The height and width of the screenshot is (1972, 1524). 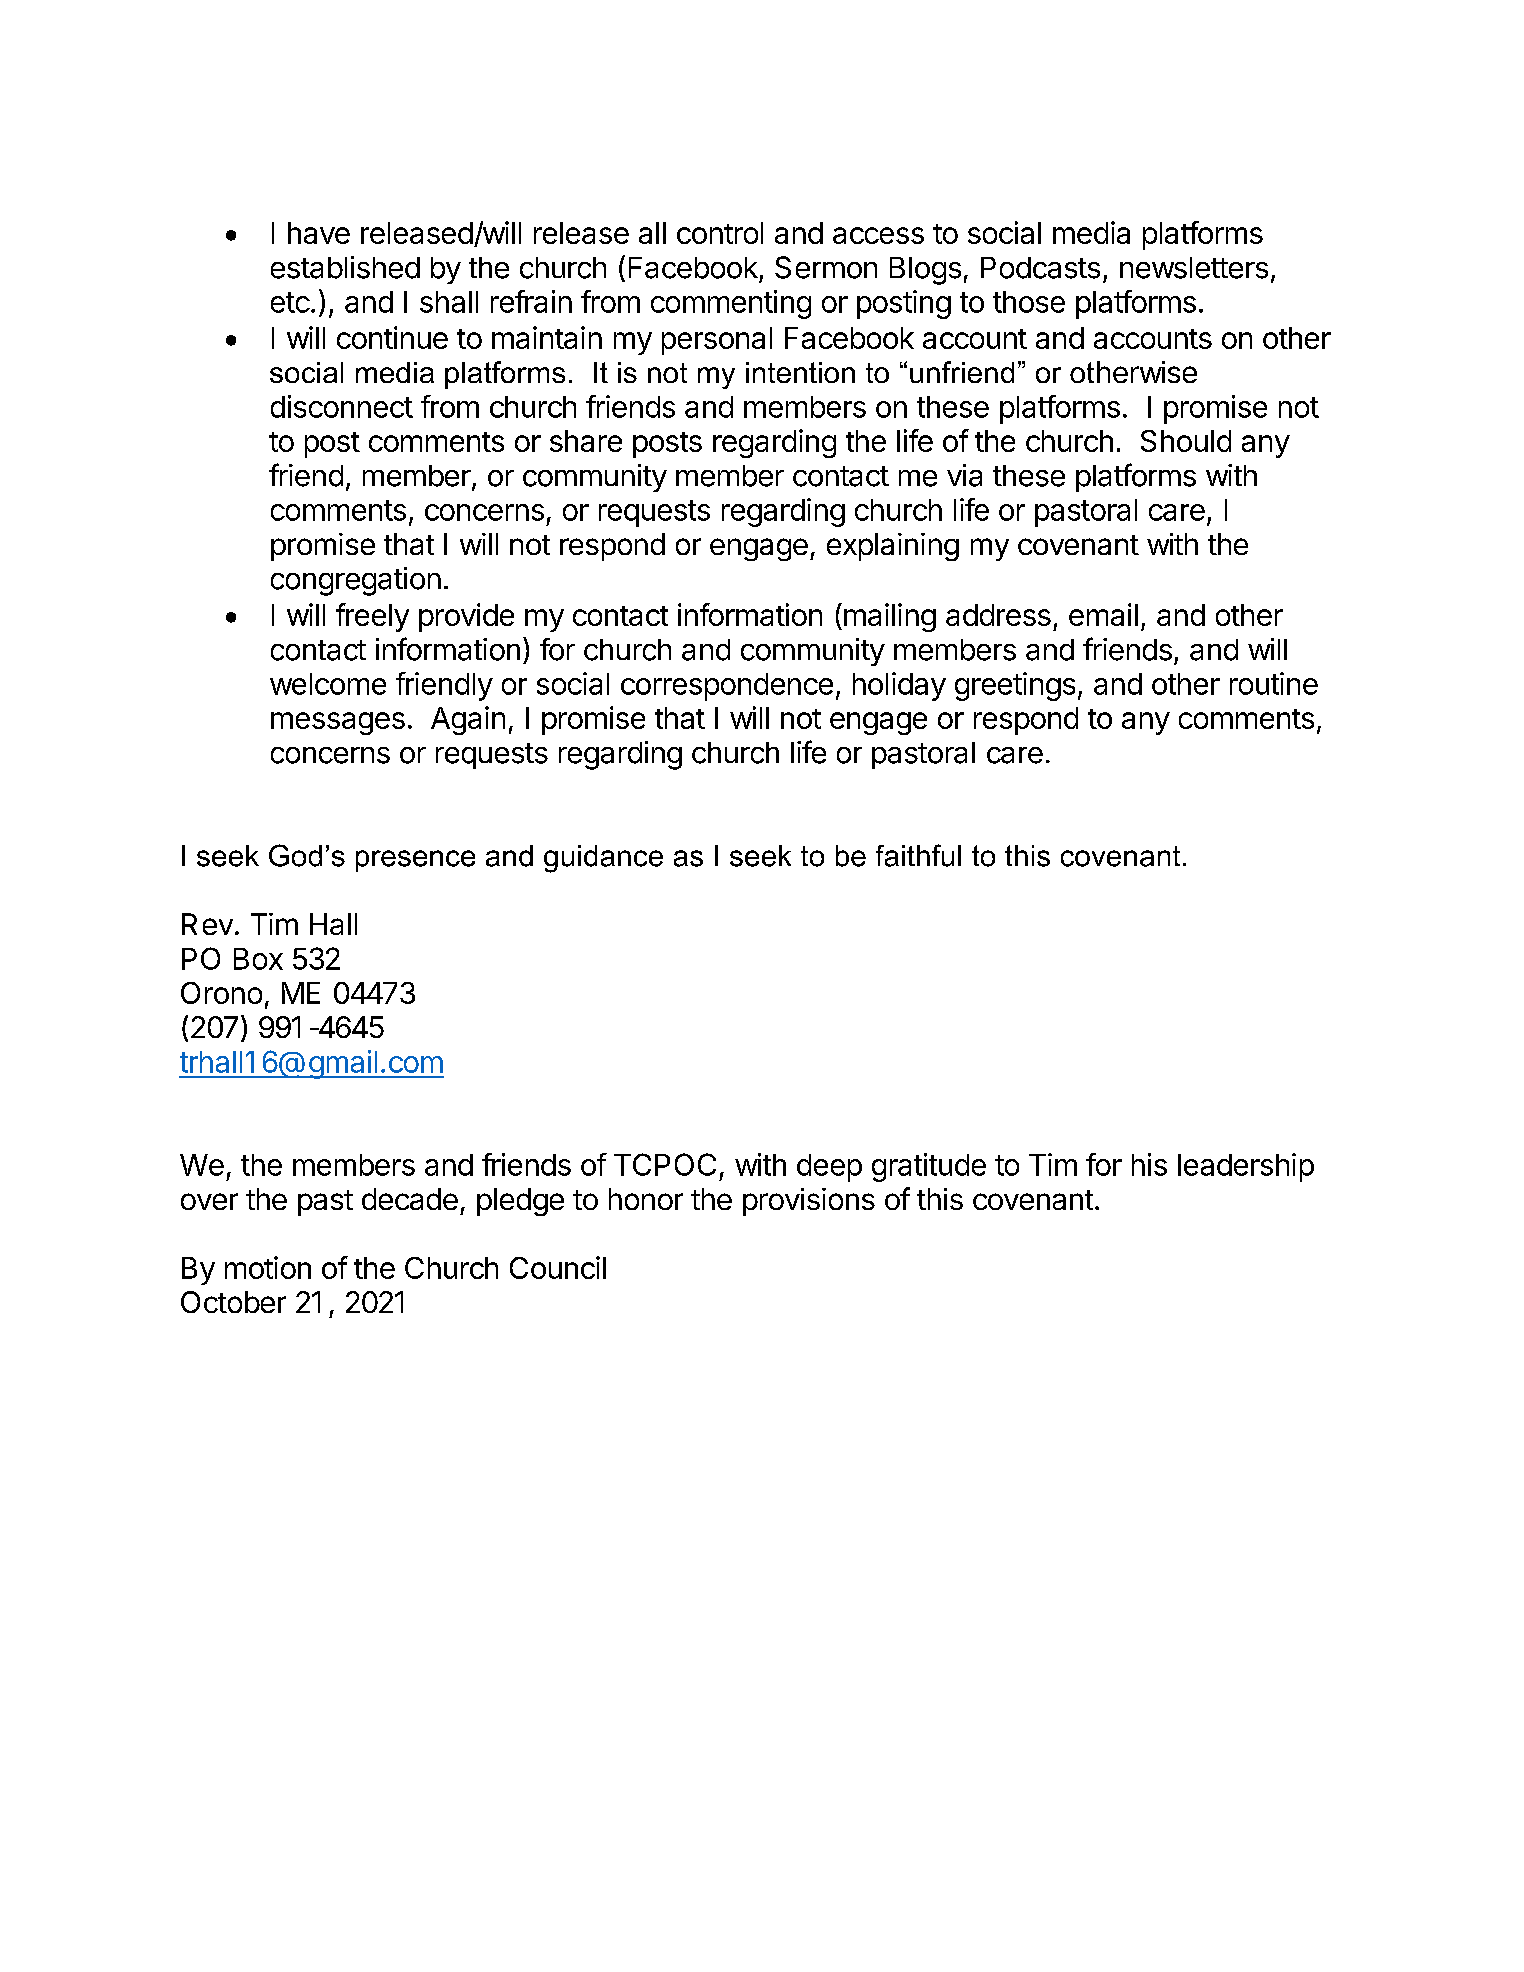 I want to click on established, so click(x=345, y=267).
